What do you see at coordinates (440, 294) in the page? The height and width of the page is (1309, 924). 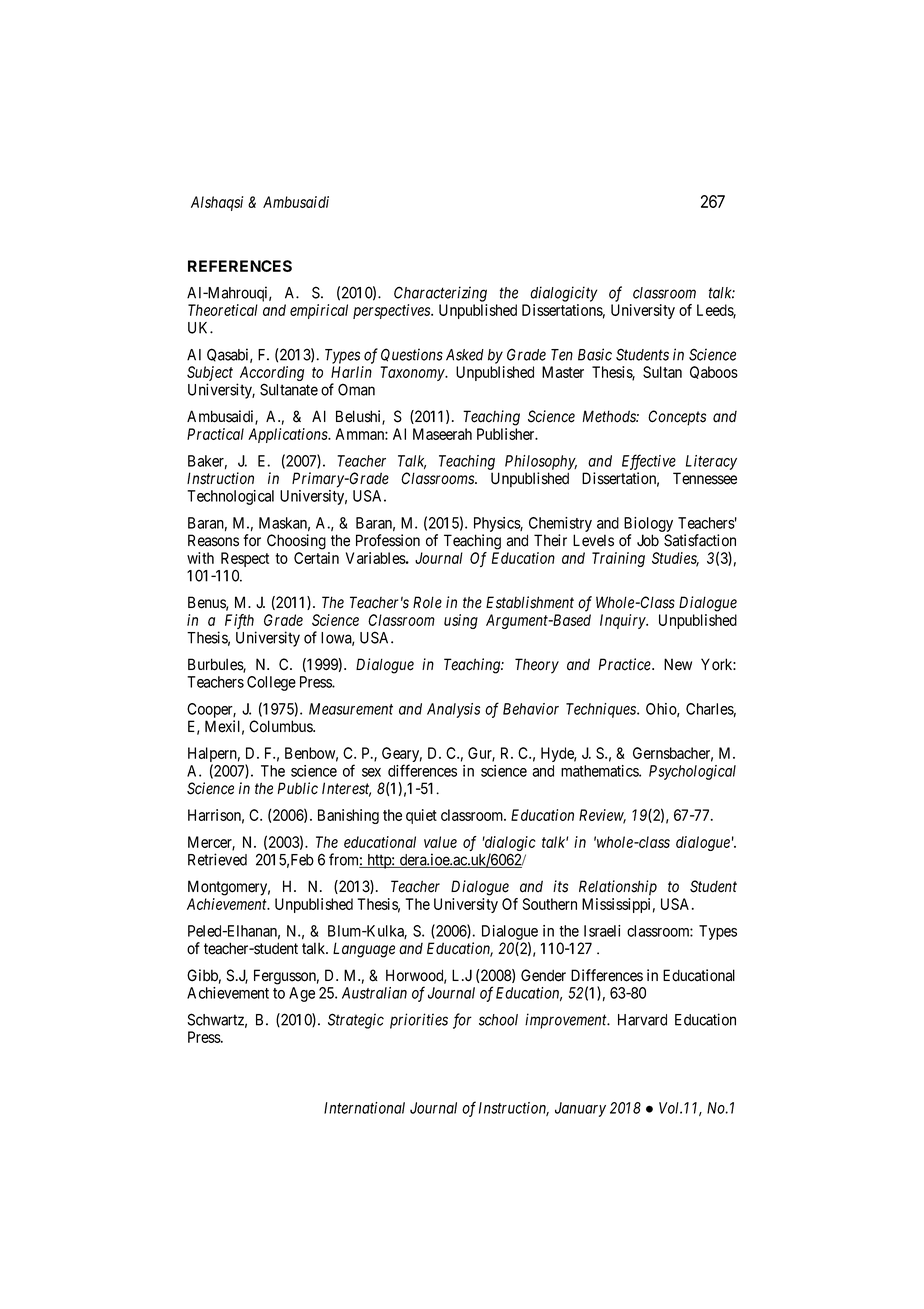 I see `Characterizing` at bounding box center [440, 294].
